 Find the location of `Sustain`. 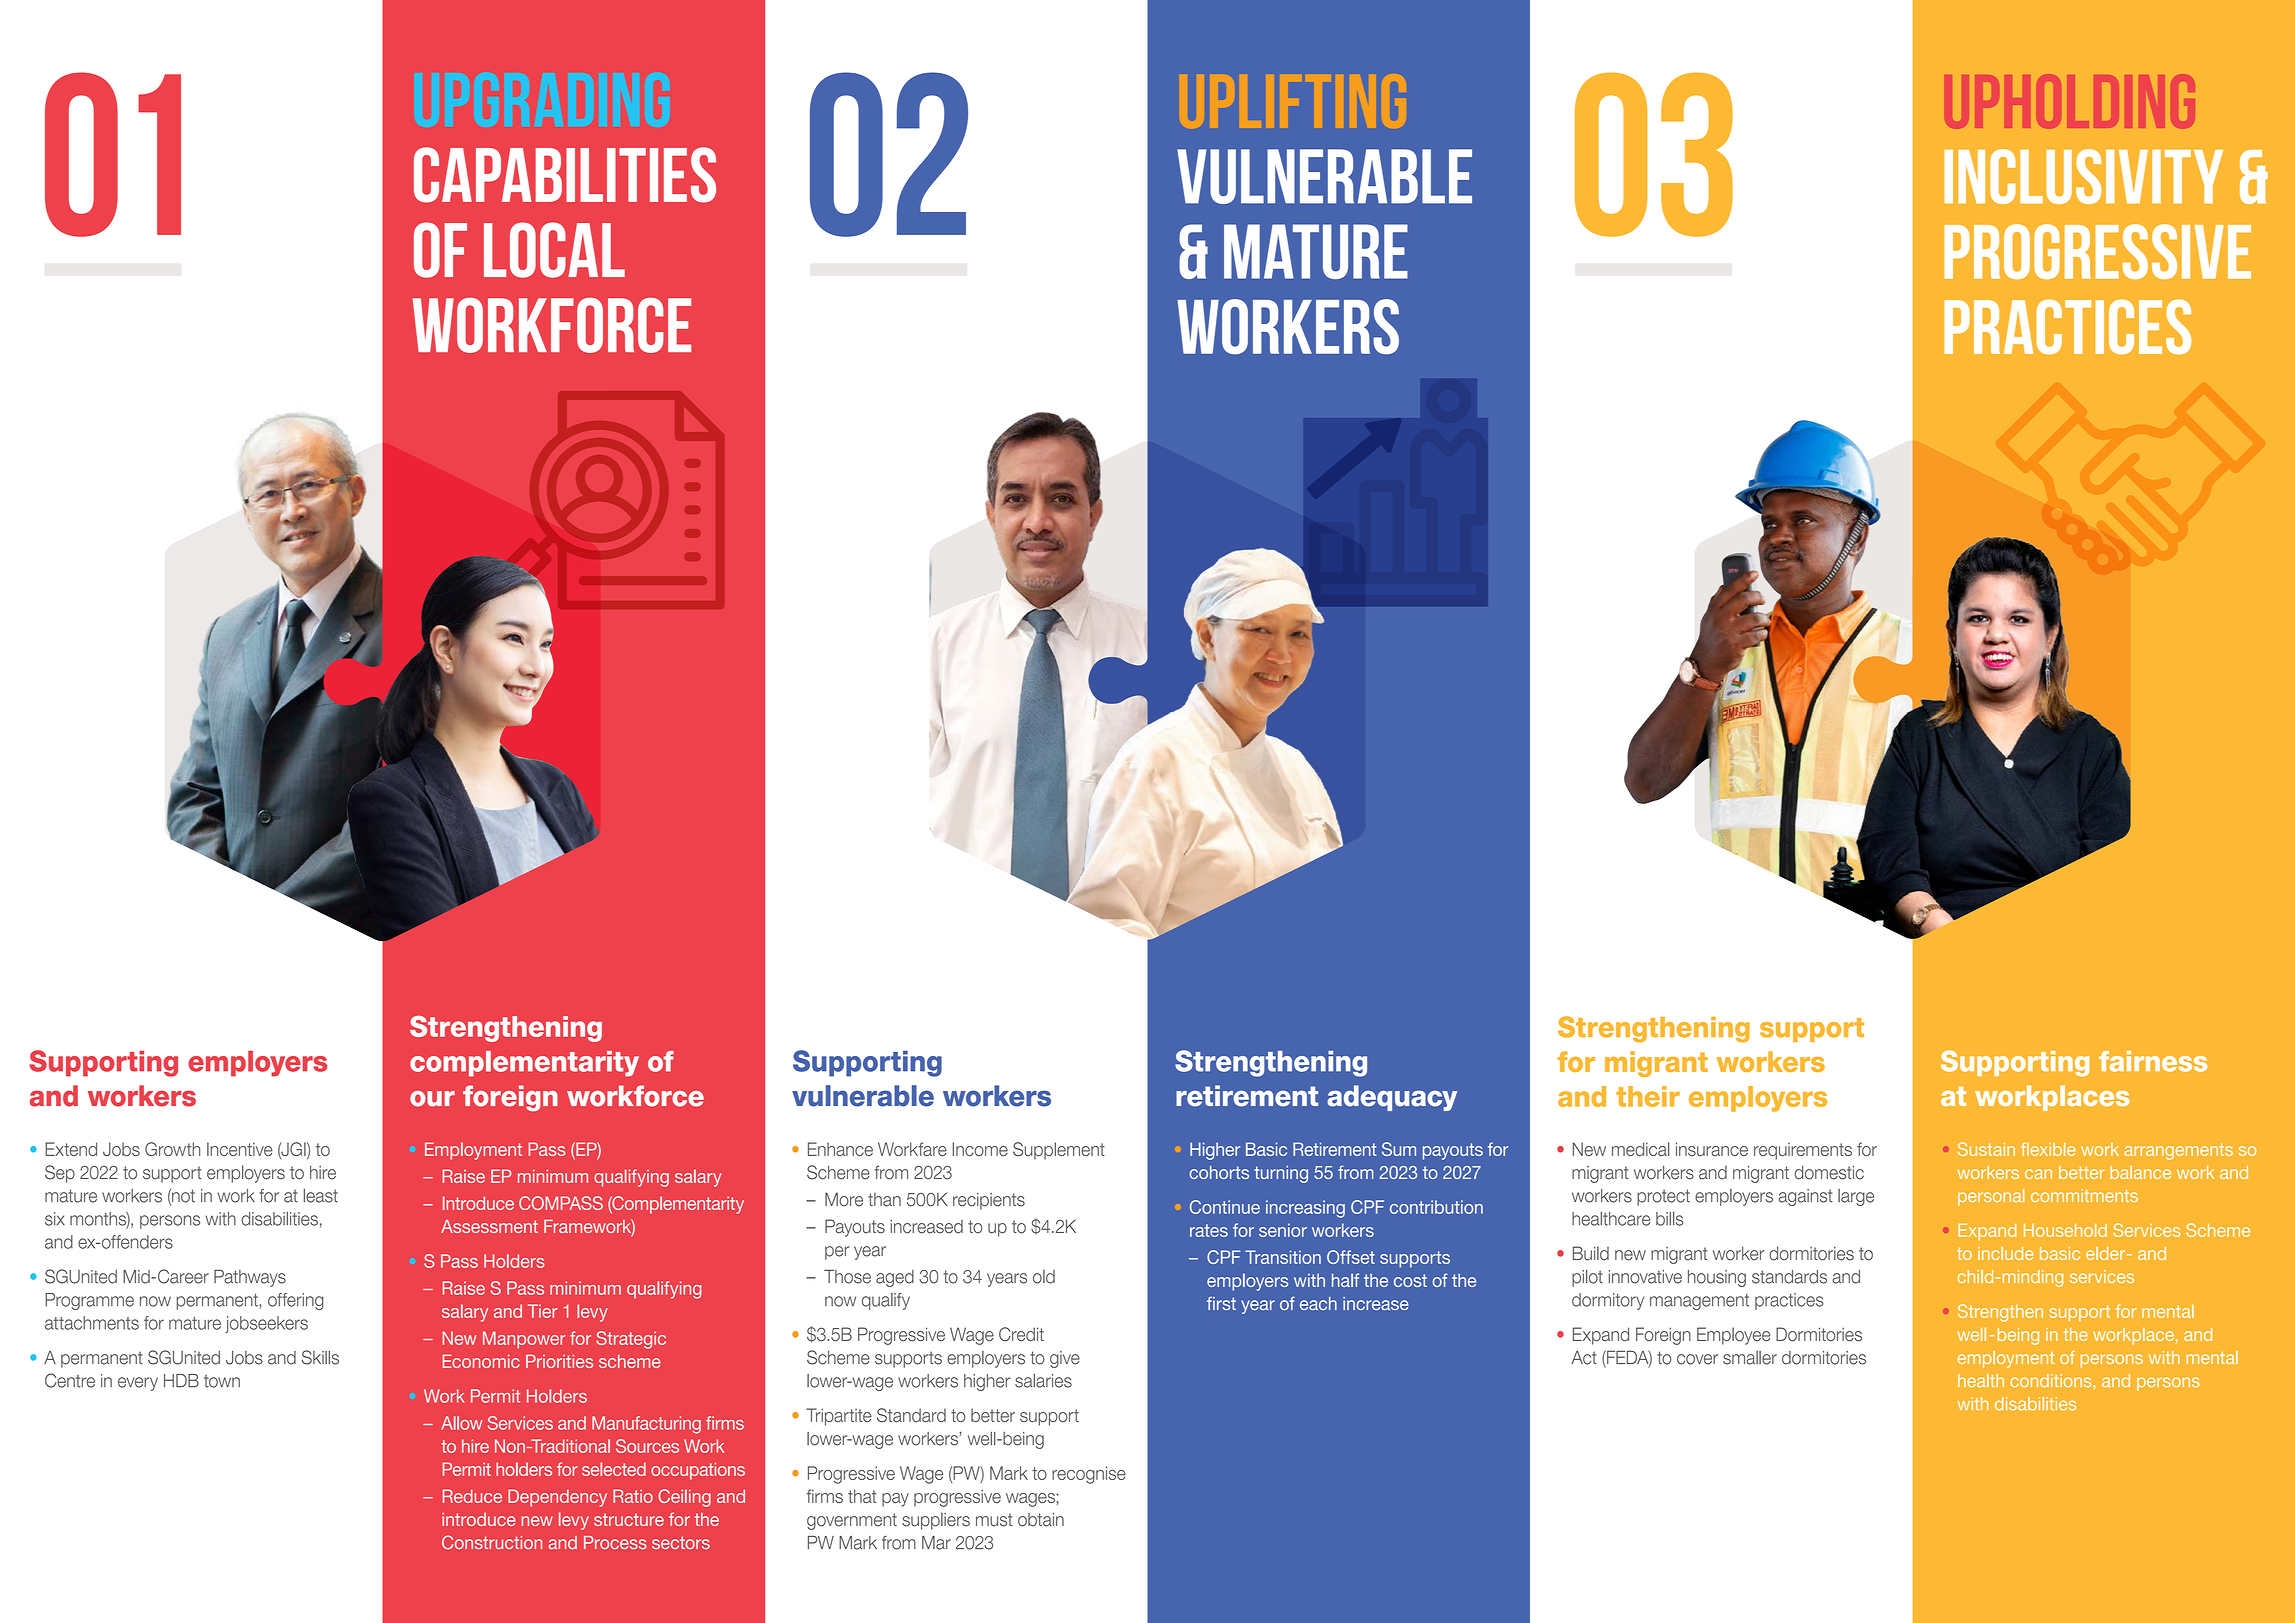

Sustain is located at coordinates (1986, 1149).
